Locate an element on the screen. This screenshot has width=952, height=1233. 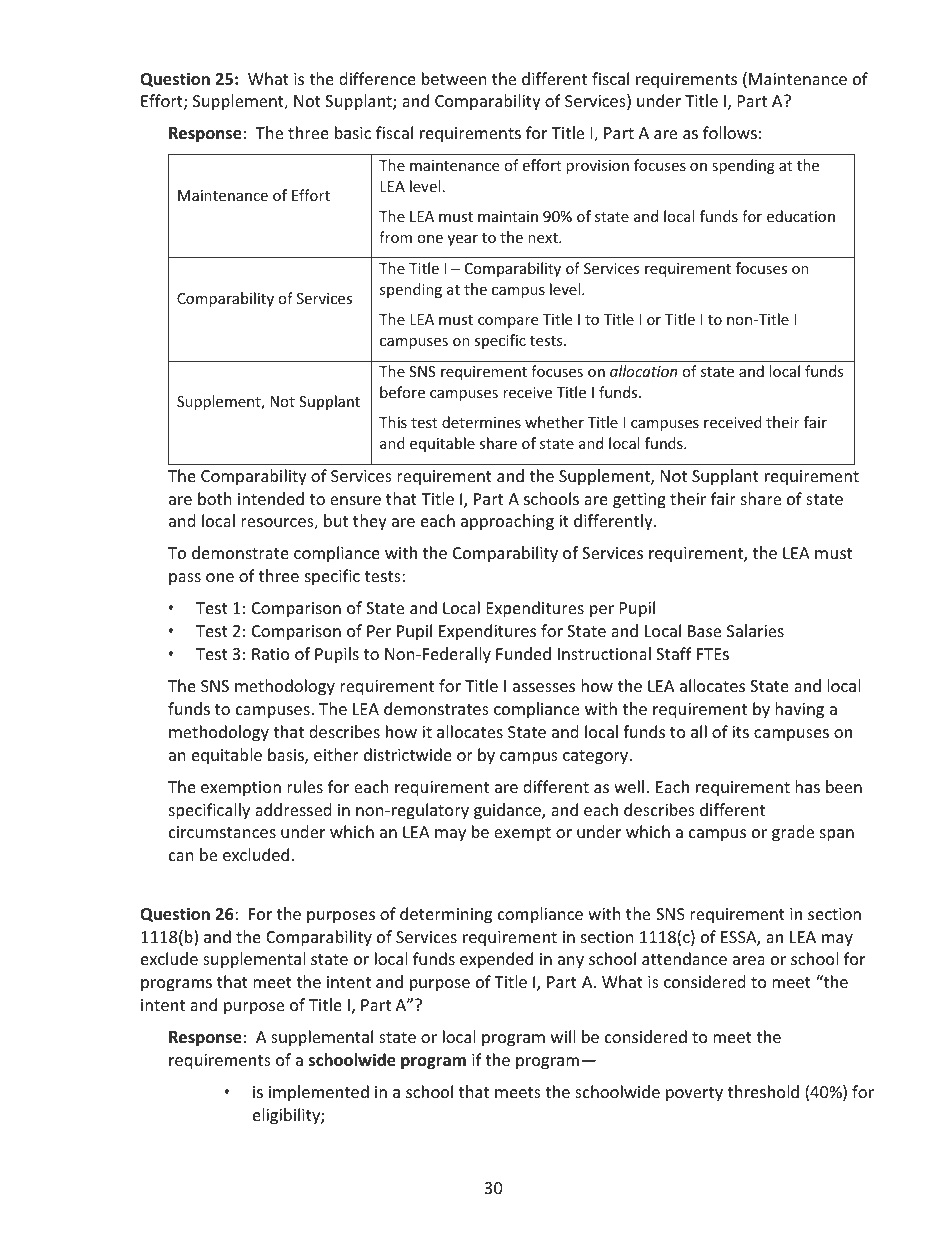
intended is located at coordinates (271, 498).
